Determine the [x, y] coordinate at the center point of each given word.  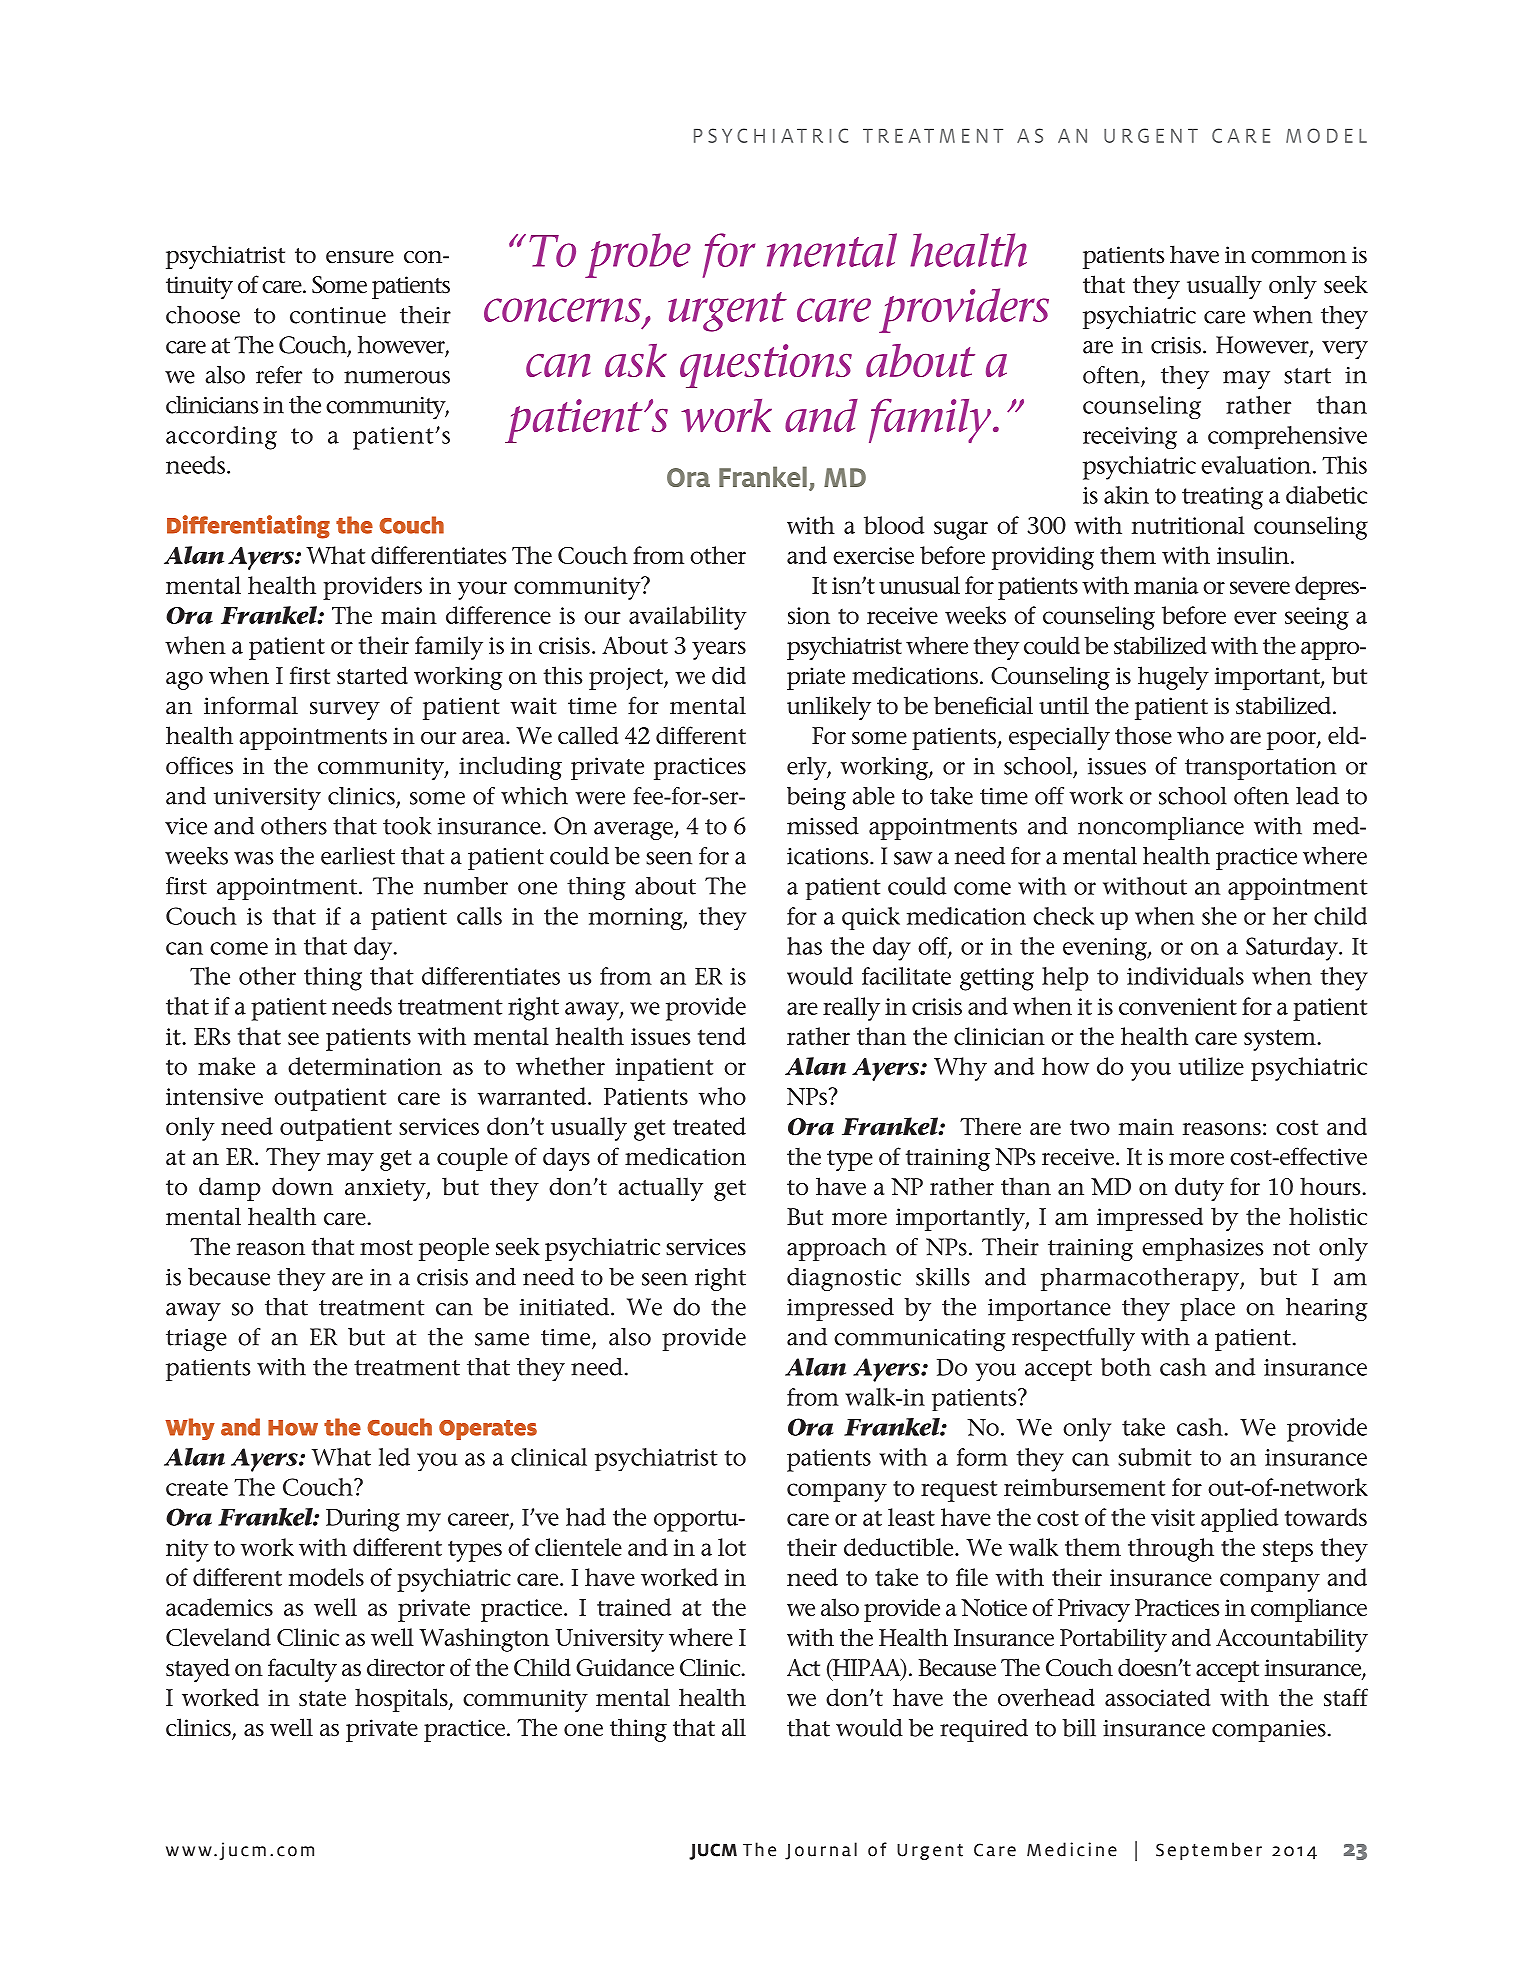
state [322, 1699]
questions [766, 366]
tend [722, 1036]
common [1299, 257]
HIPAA [867, 1668]
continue [338, 315]
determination [365, 1066]
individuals [1185, 976]
